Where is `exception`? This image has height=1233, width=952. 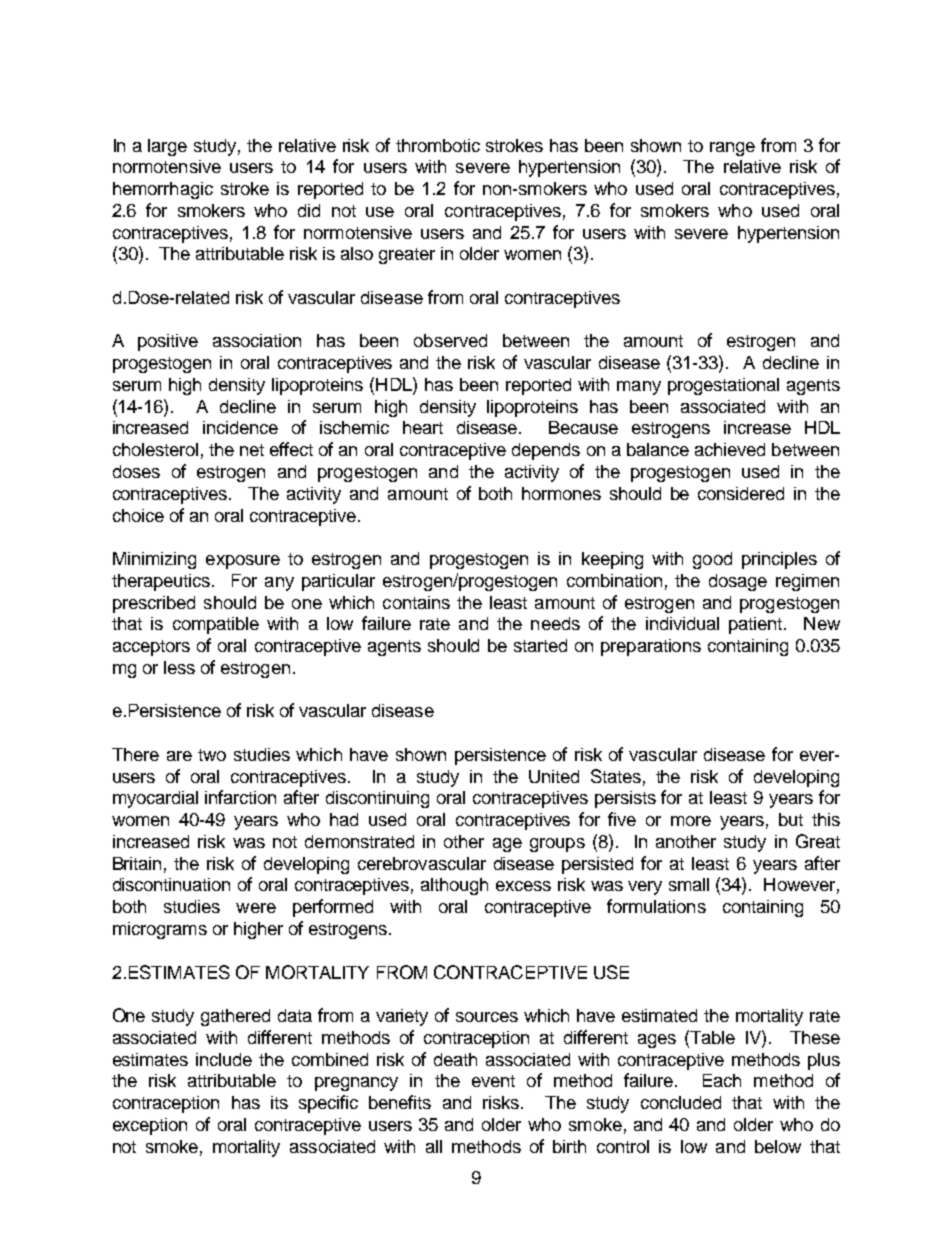
exception is located at coordinates (150, 1126).
